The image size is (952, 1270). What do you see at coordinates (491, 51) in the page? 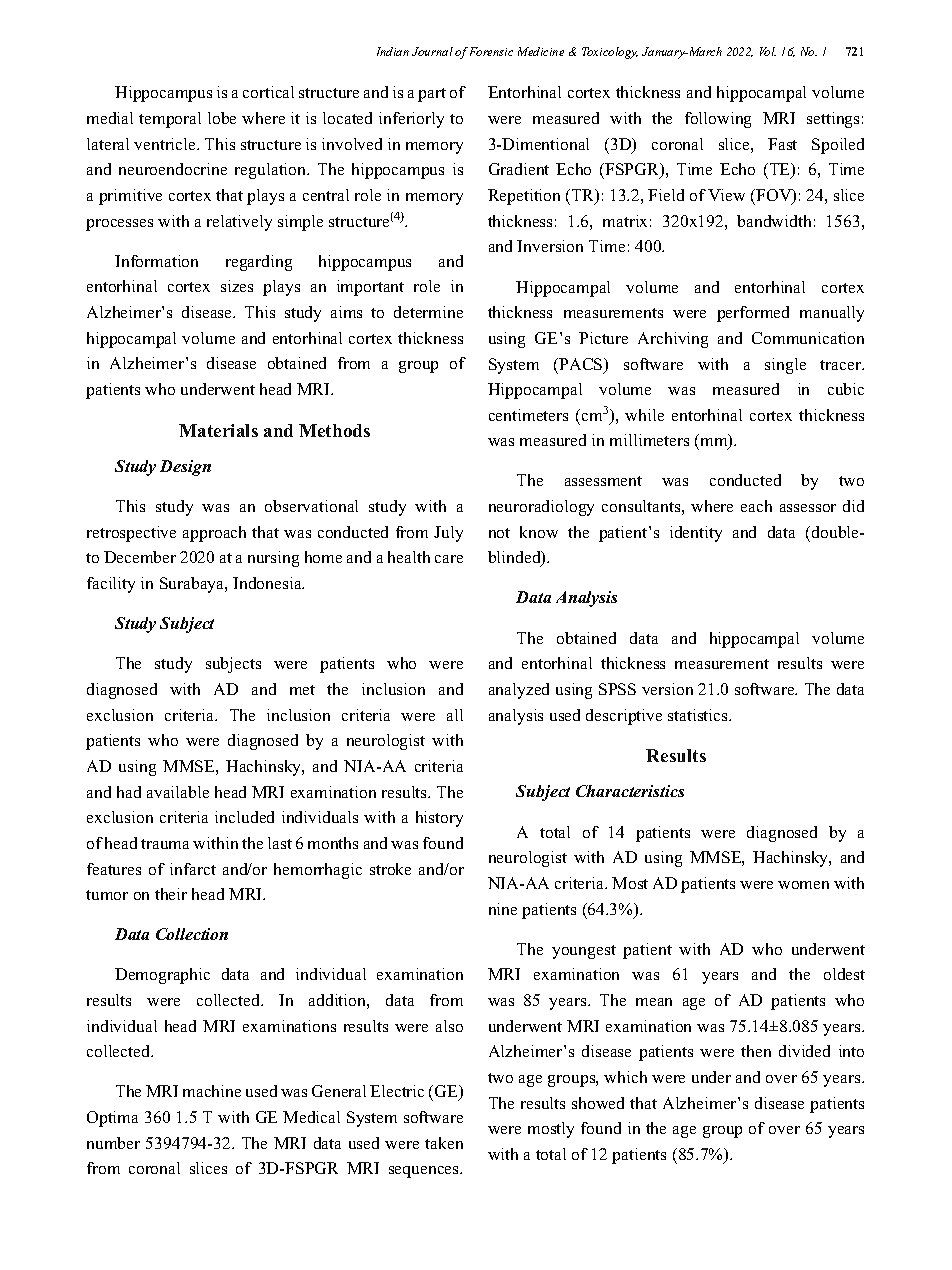
I see `Forensic` at bounding box center [491, 51].
